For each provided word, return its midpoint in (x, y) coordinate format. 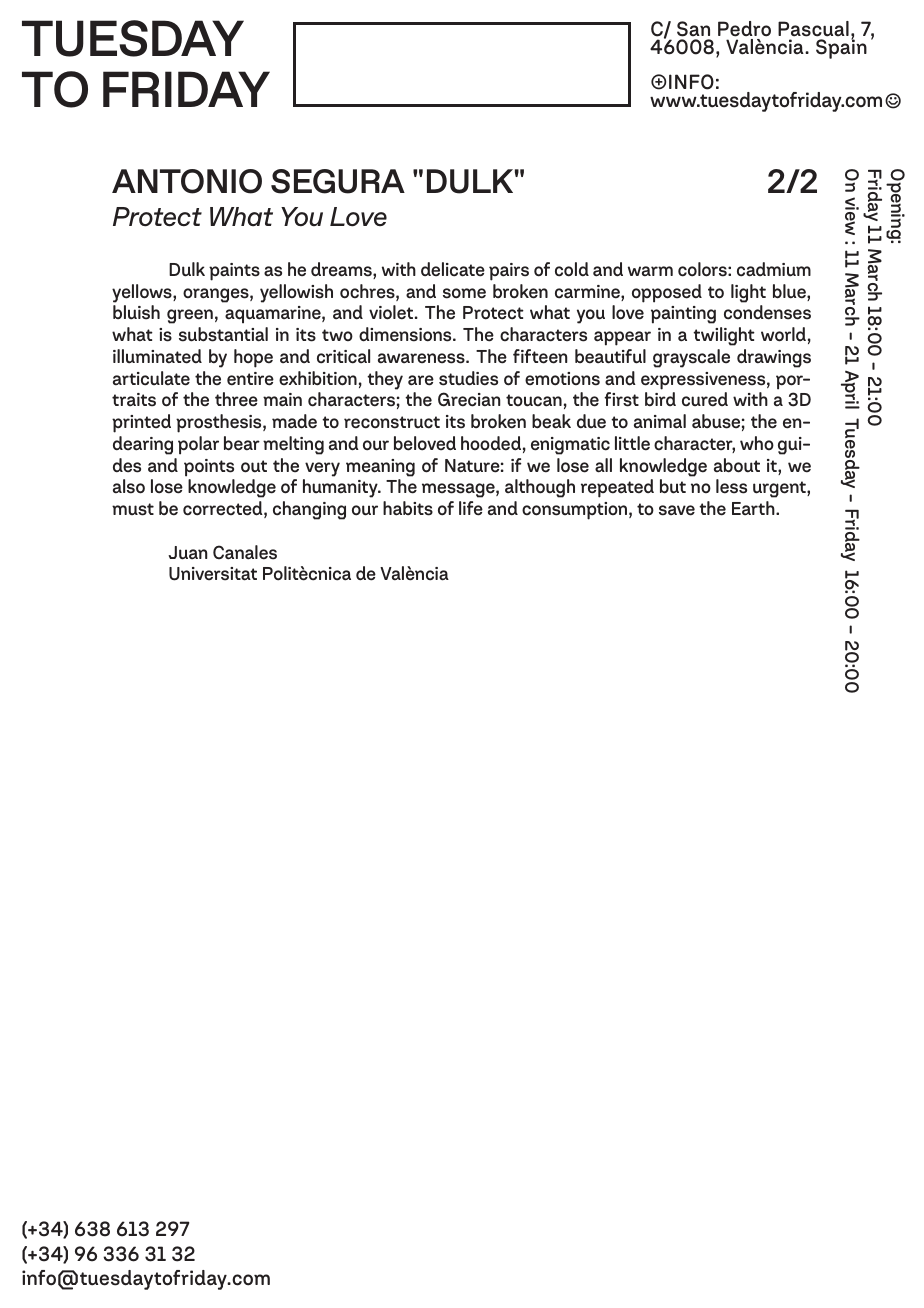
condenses (767, 312)
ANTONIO (187, 181)
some (464, 293)
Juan (187, 553)
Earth (754, 508)
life (471, 508)
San (693, 29)
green (190, 316)
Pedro (744, 29)
